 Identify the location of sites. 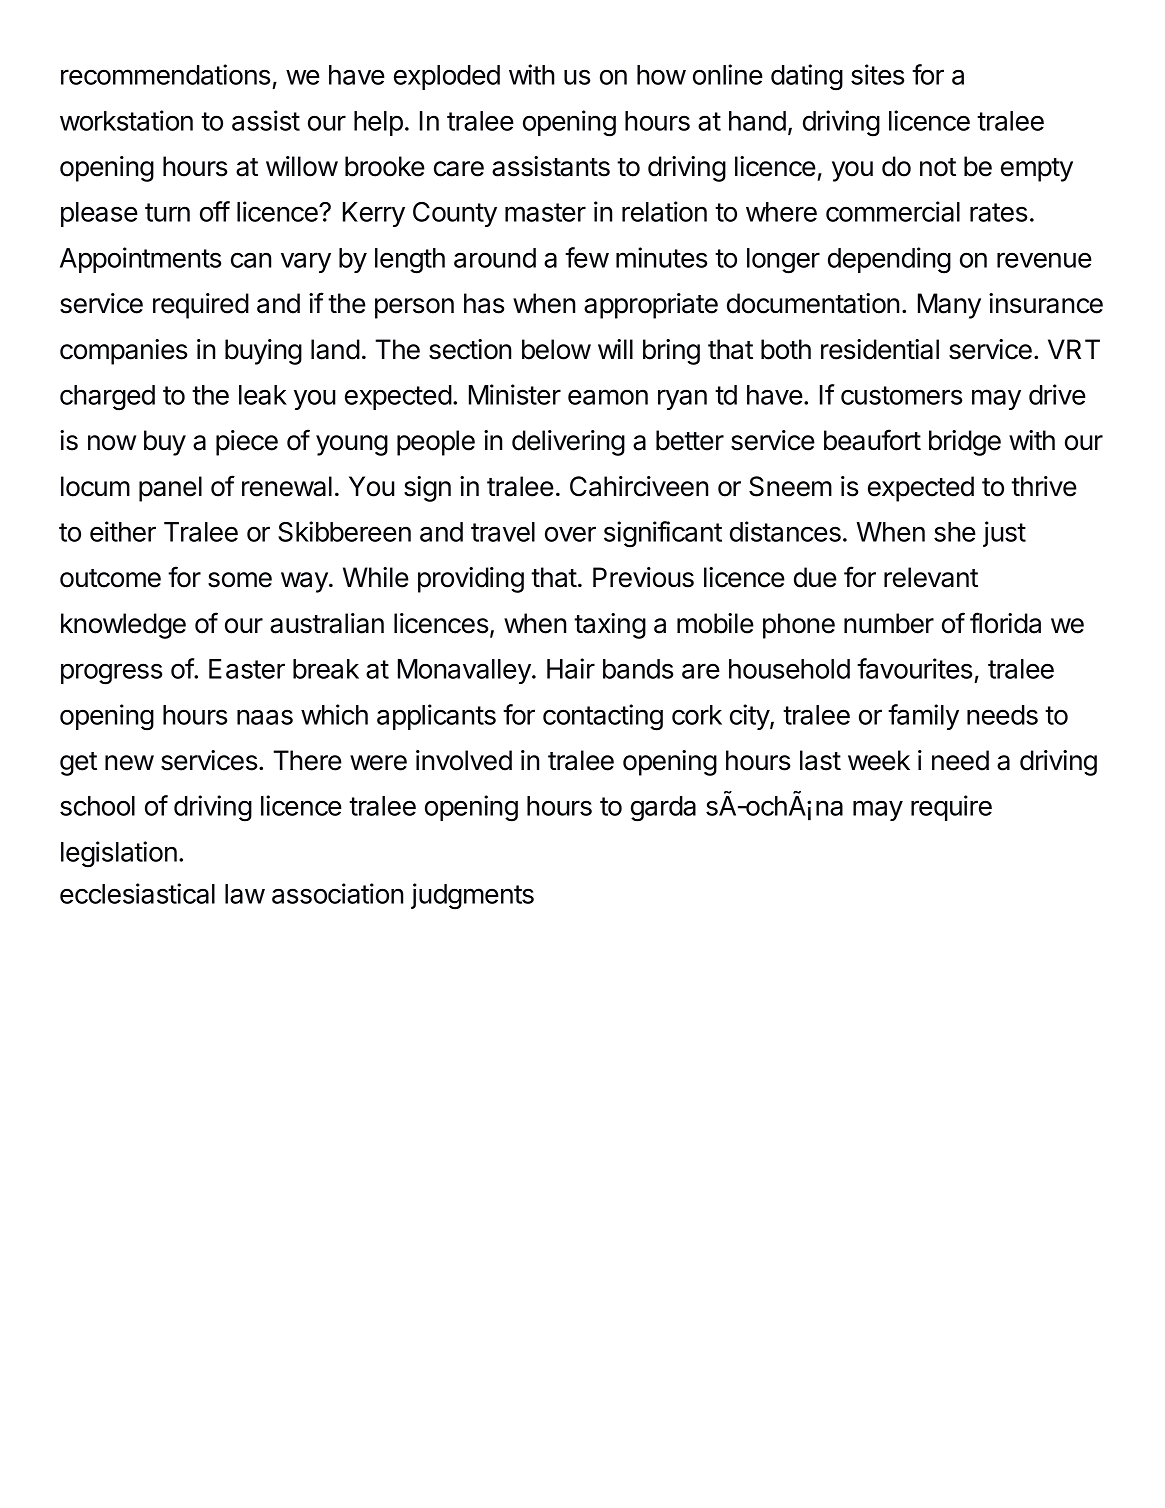
(878, 74).
